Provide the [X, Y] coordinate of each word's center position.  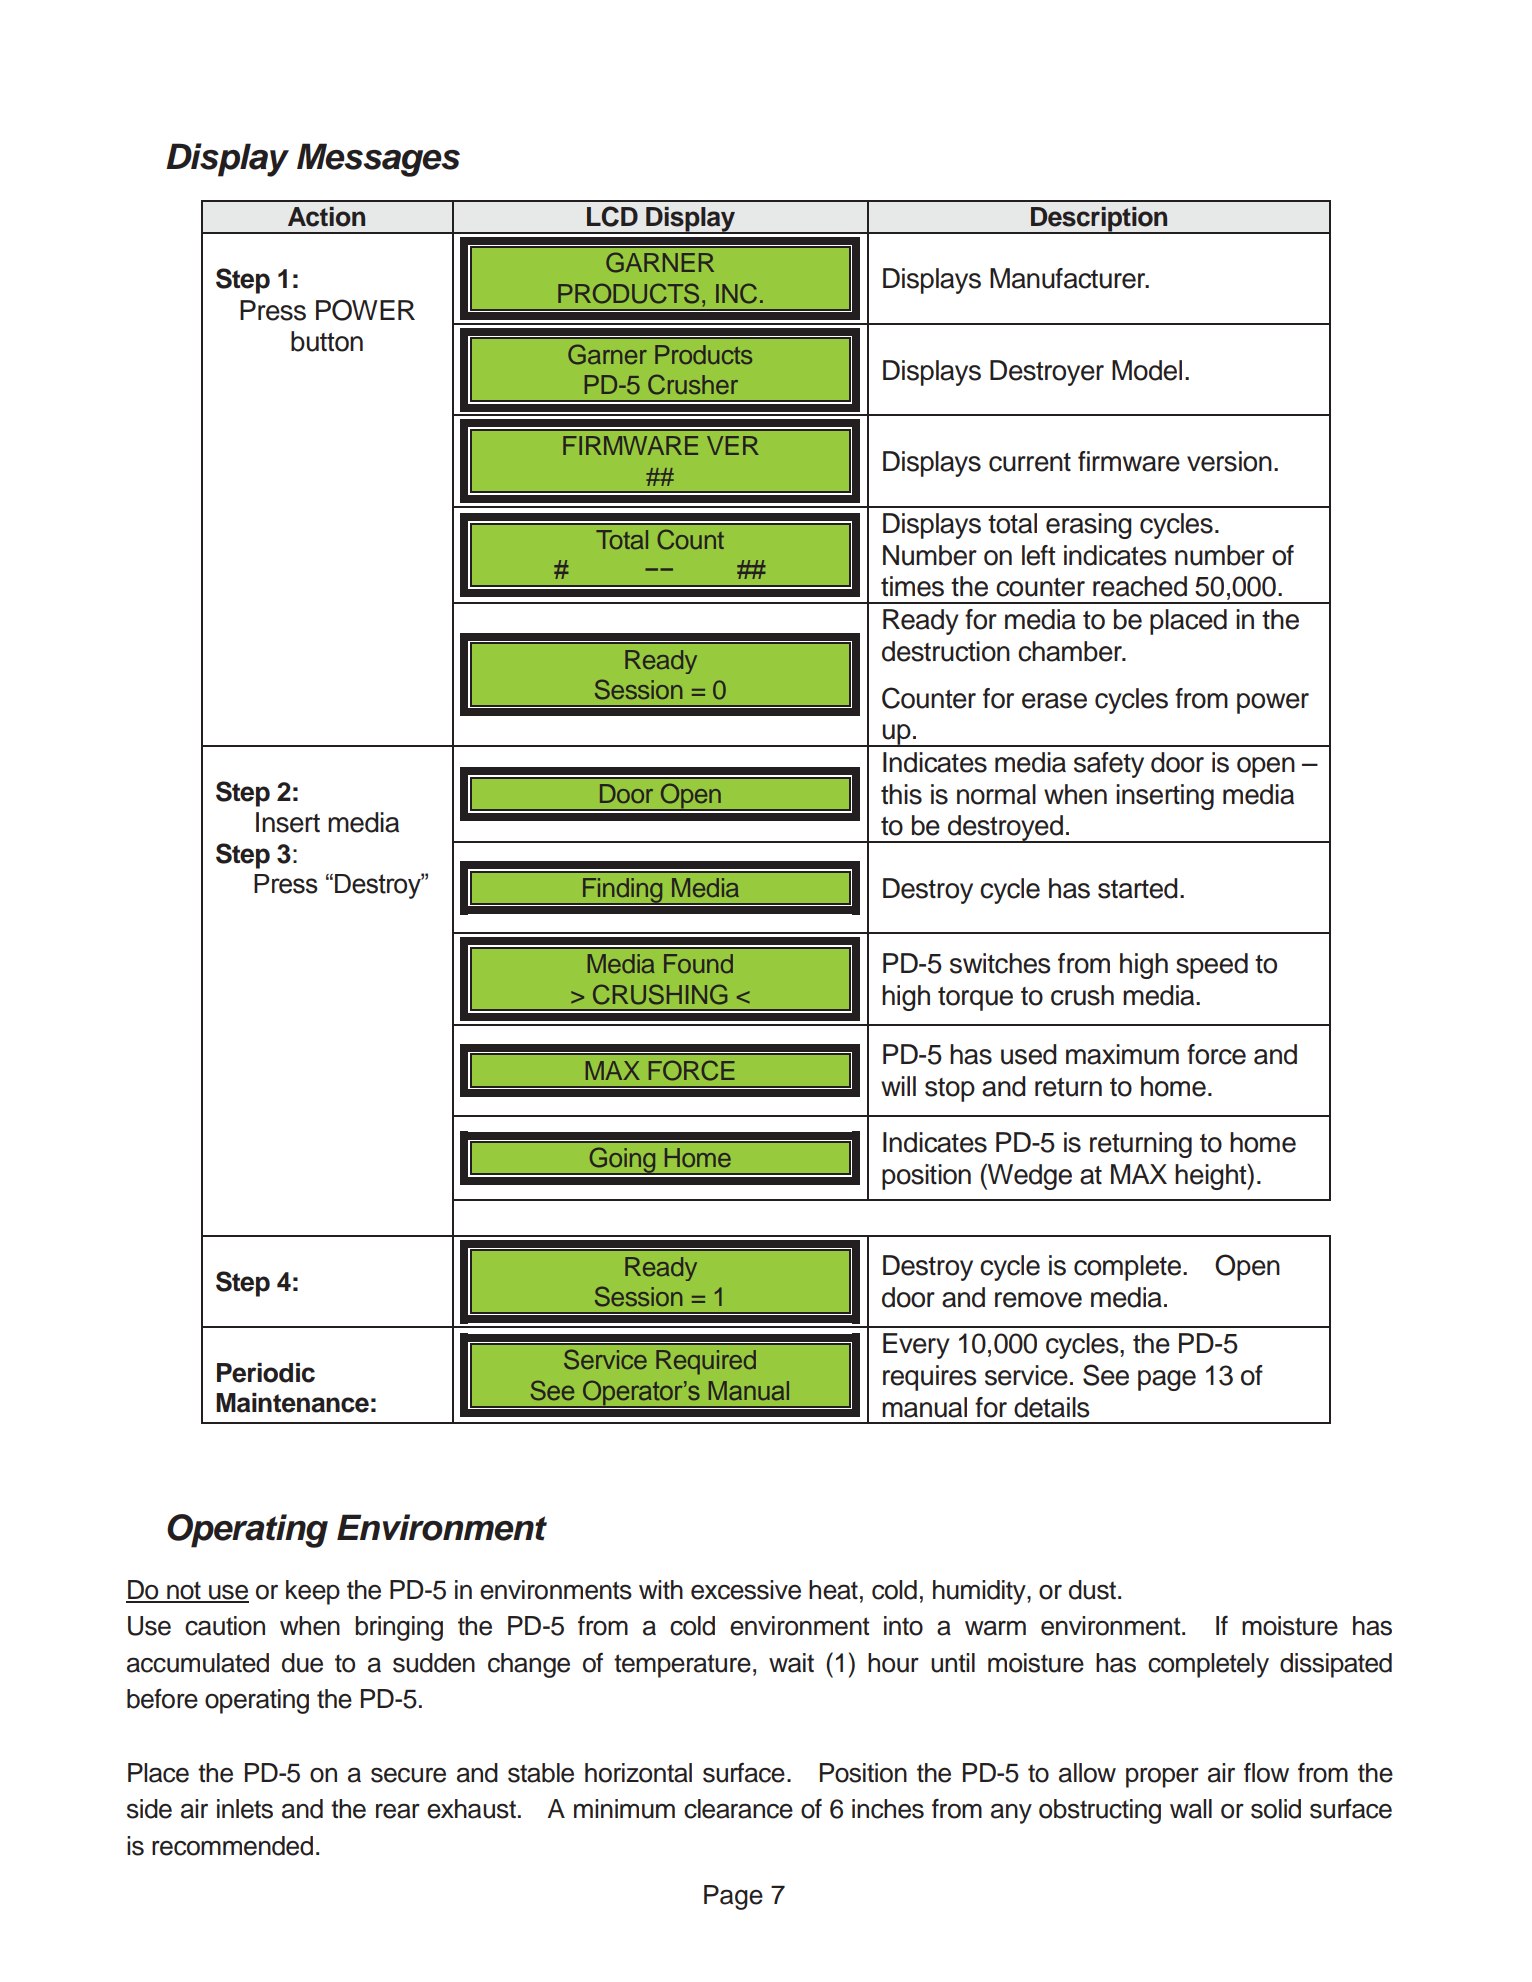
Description [1099, 220]
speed [1212, 966]
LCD [612, 216]
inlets [245, 1809]
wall [1191, 1809]
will [898, 1086]
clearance [738, 1809]
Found [698, 963]
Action [326, 217]
